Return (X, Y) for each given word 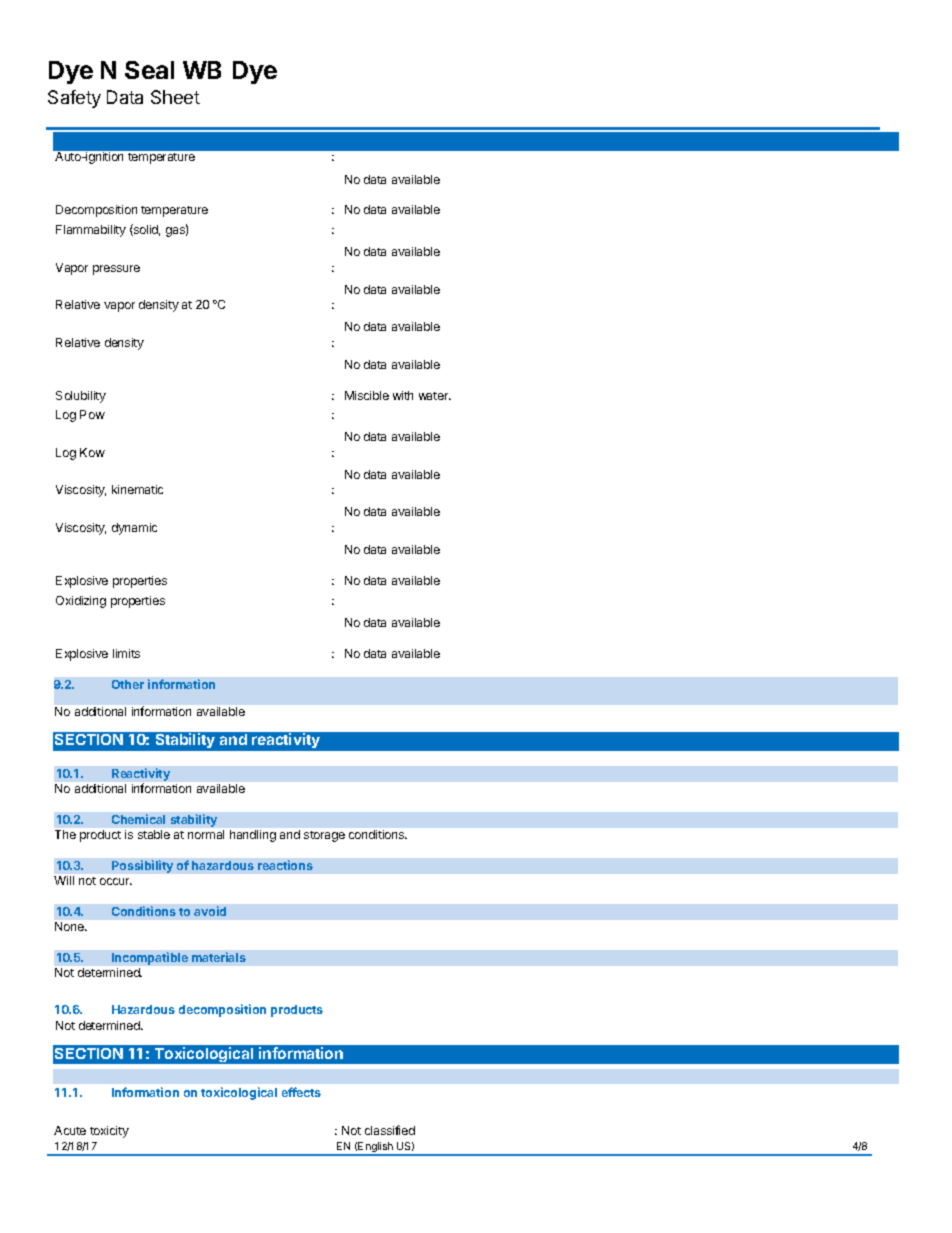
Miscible (367, 395)
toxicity (109, 1132)
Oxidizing (81, 602)
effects (301, 1092)
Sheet (175, 97)
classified (390, 1130)
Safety (74, 99)
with (403, 395)
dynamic (134, 529)
